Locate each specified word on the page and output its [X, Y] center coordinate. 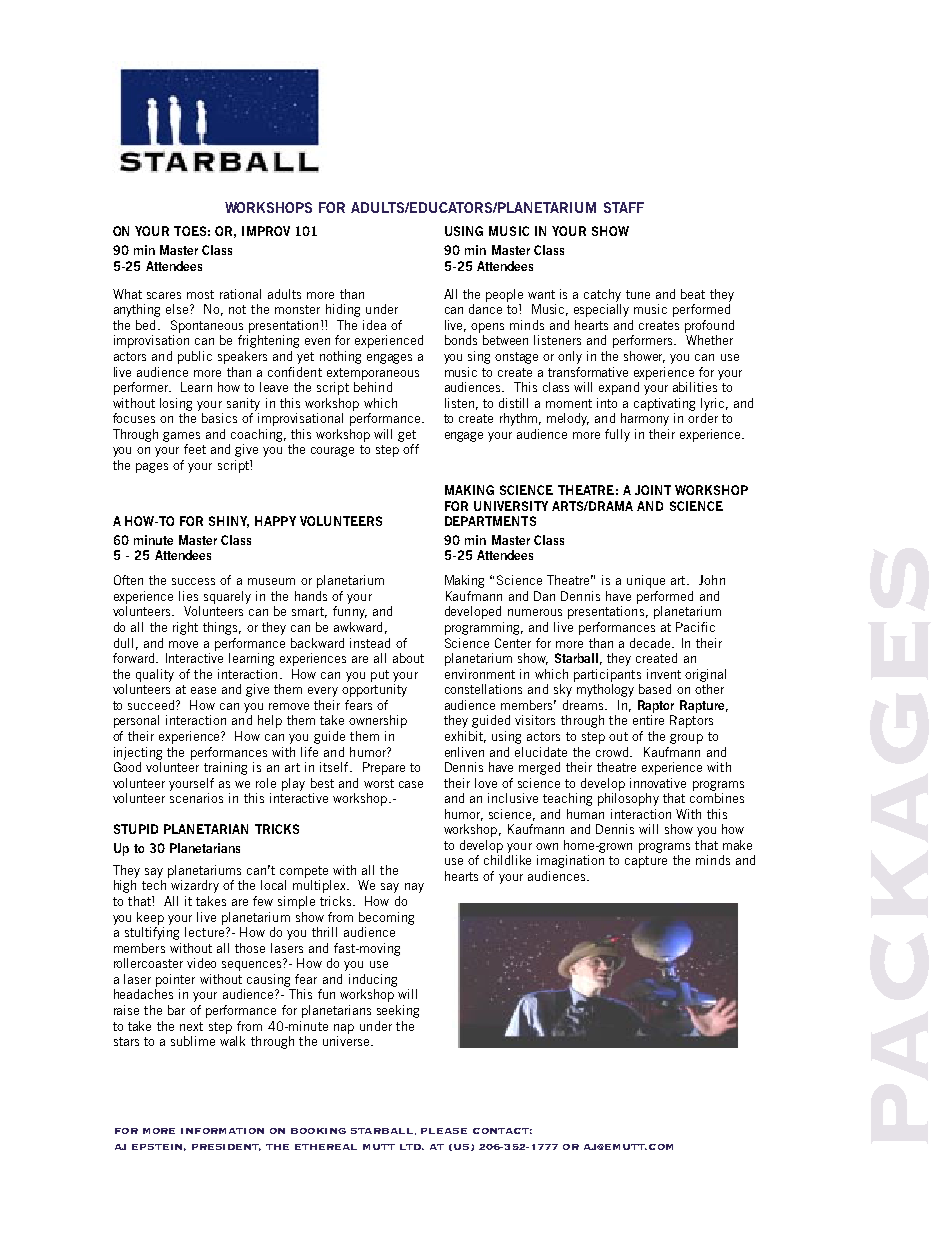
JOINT [653, 490]
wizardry [195, 886]
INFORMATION [222, 1131]
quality [155, 675]
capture [646, 862]
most [200, 294]
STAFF [624, 207]
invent [664, 674]
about [408, 658]
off [411, 449]
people [504, 295]
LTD [412, 1147]
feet [195, 449]
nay [414, 888]
